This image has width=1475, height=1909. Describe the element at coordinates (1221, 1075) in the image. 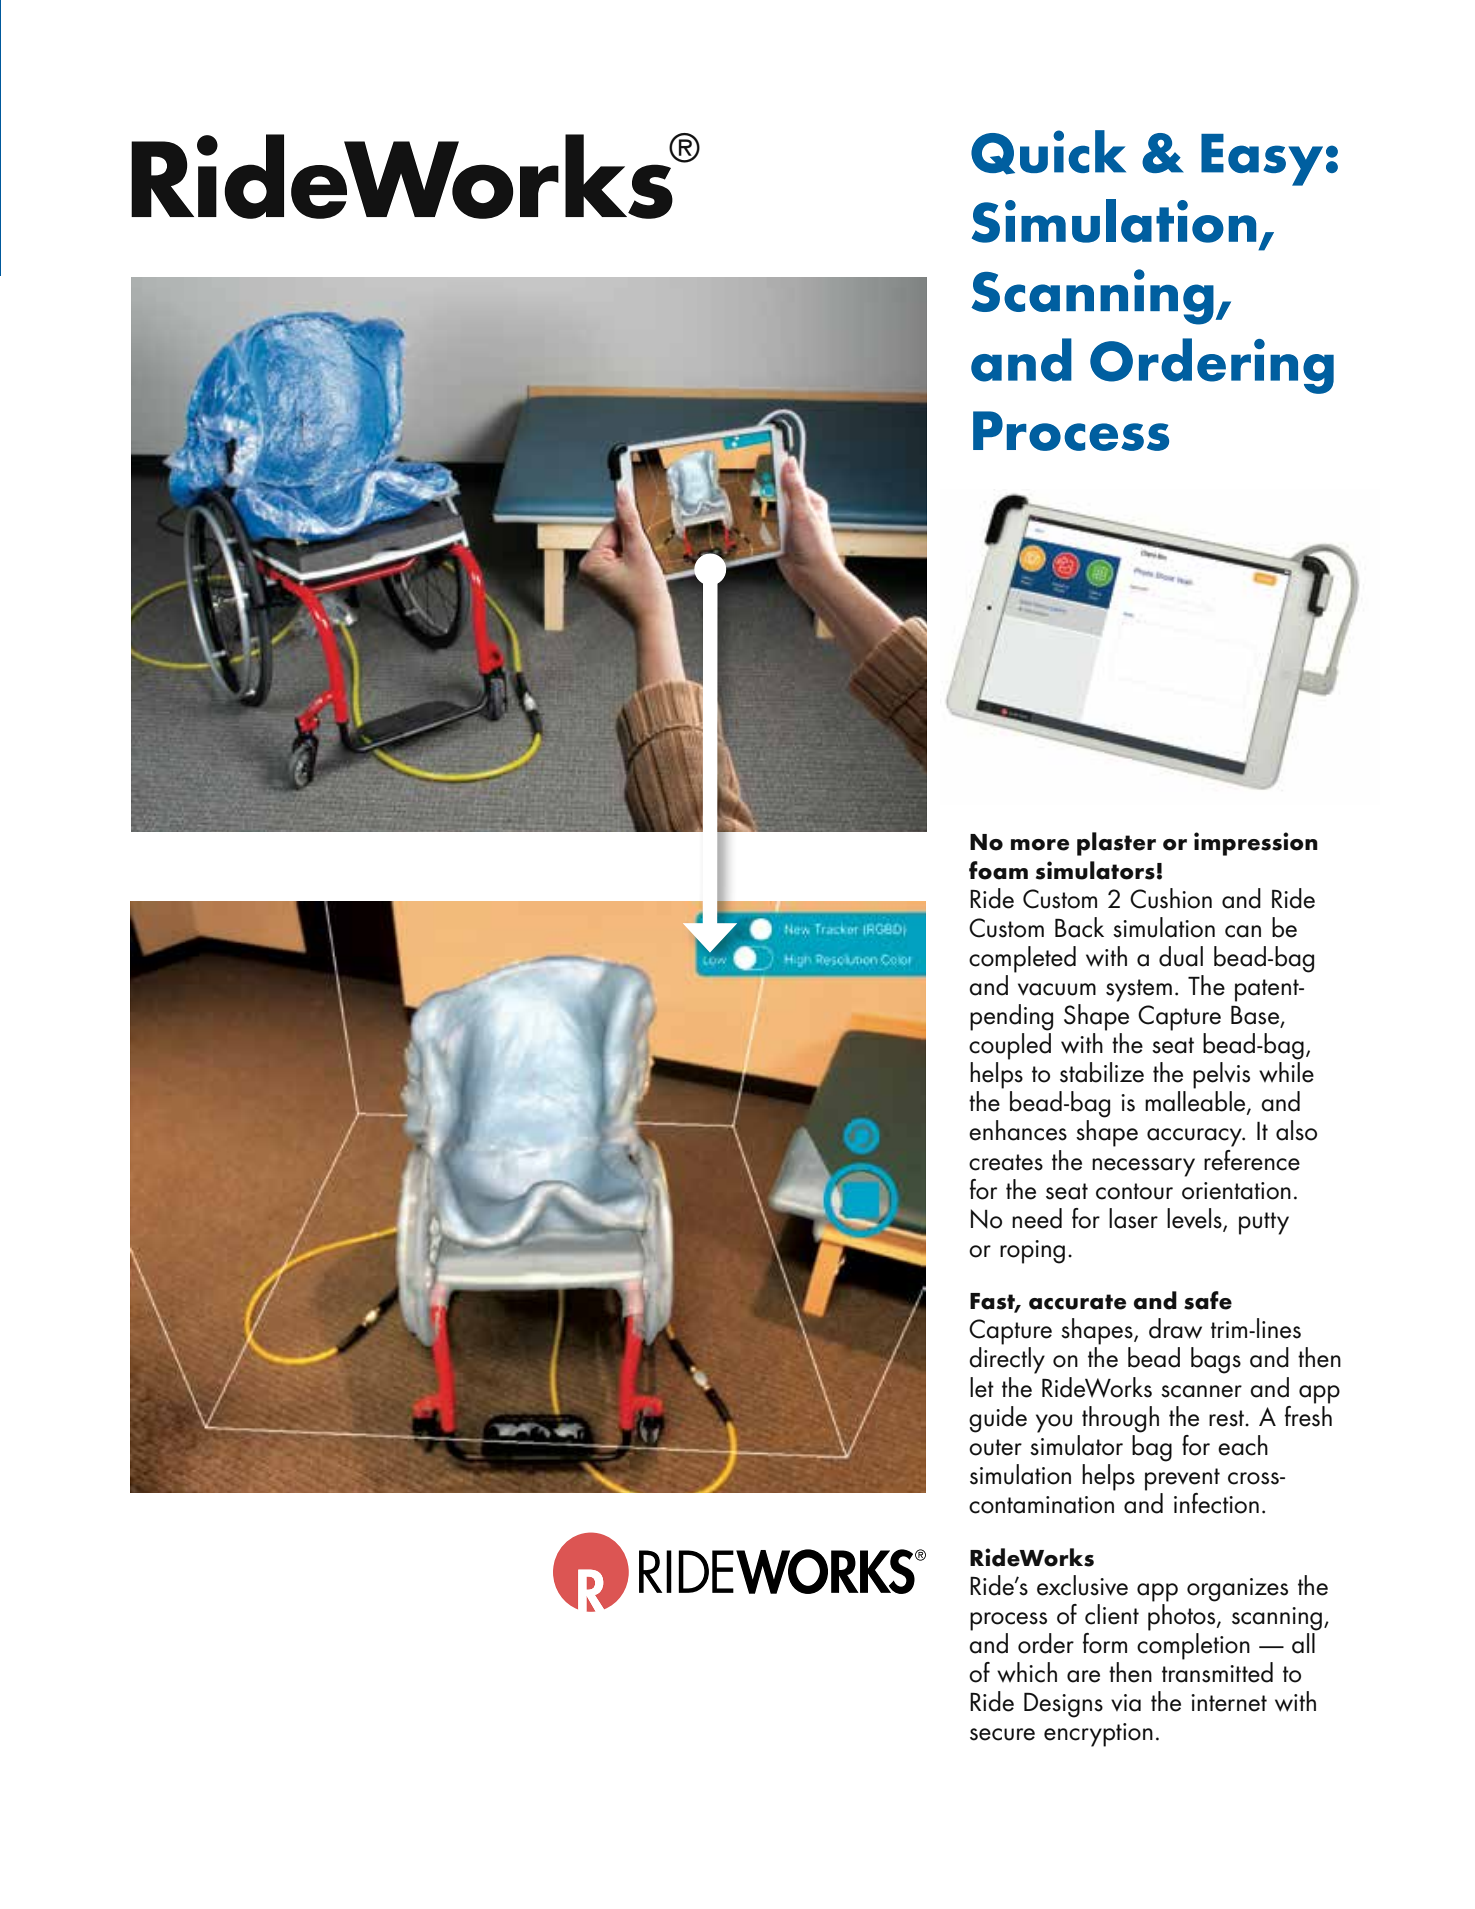

I see `pelvis` at that location.
